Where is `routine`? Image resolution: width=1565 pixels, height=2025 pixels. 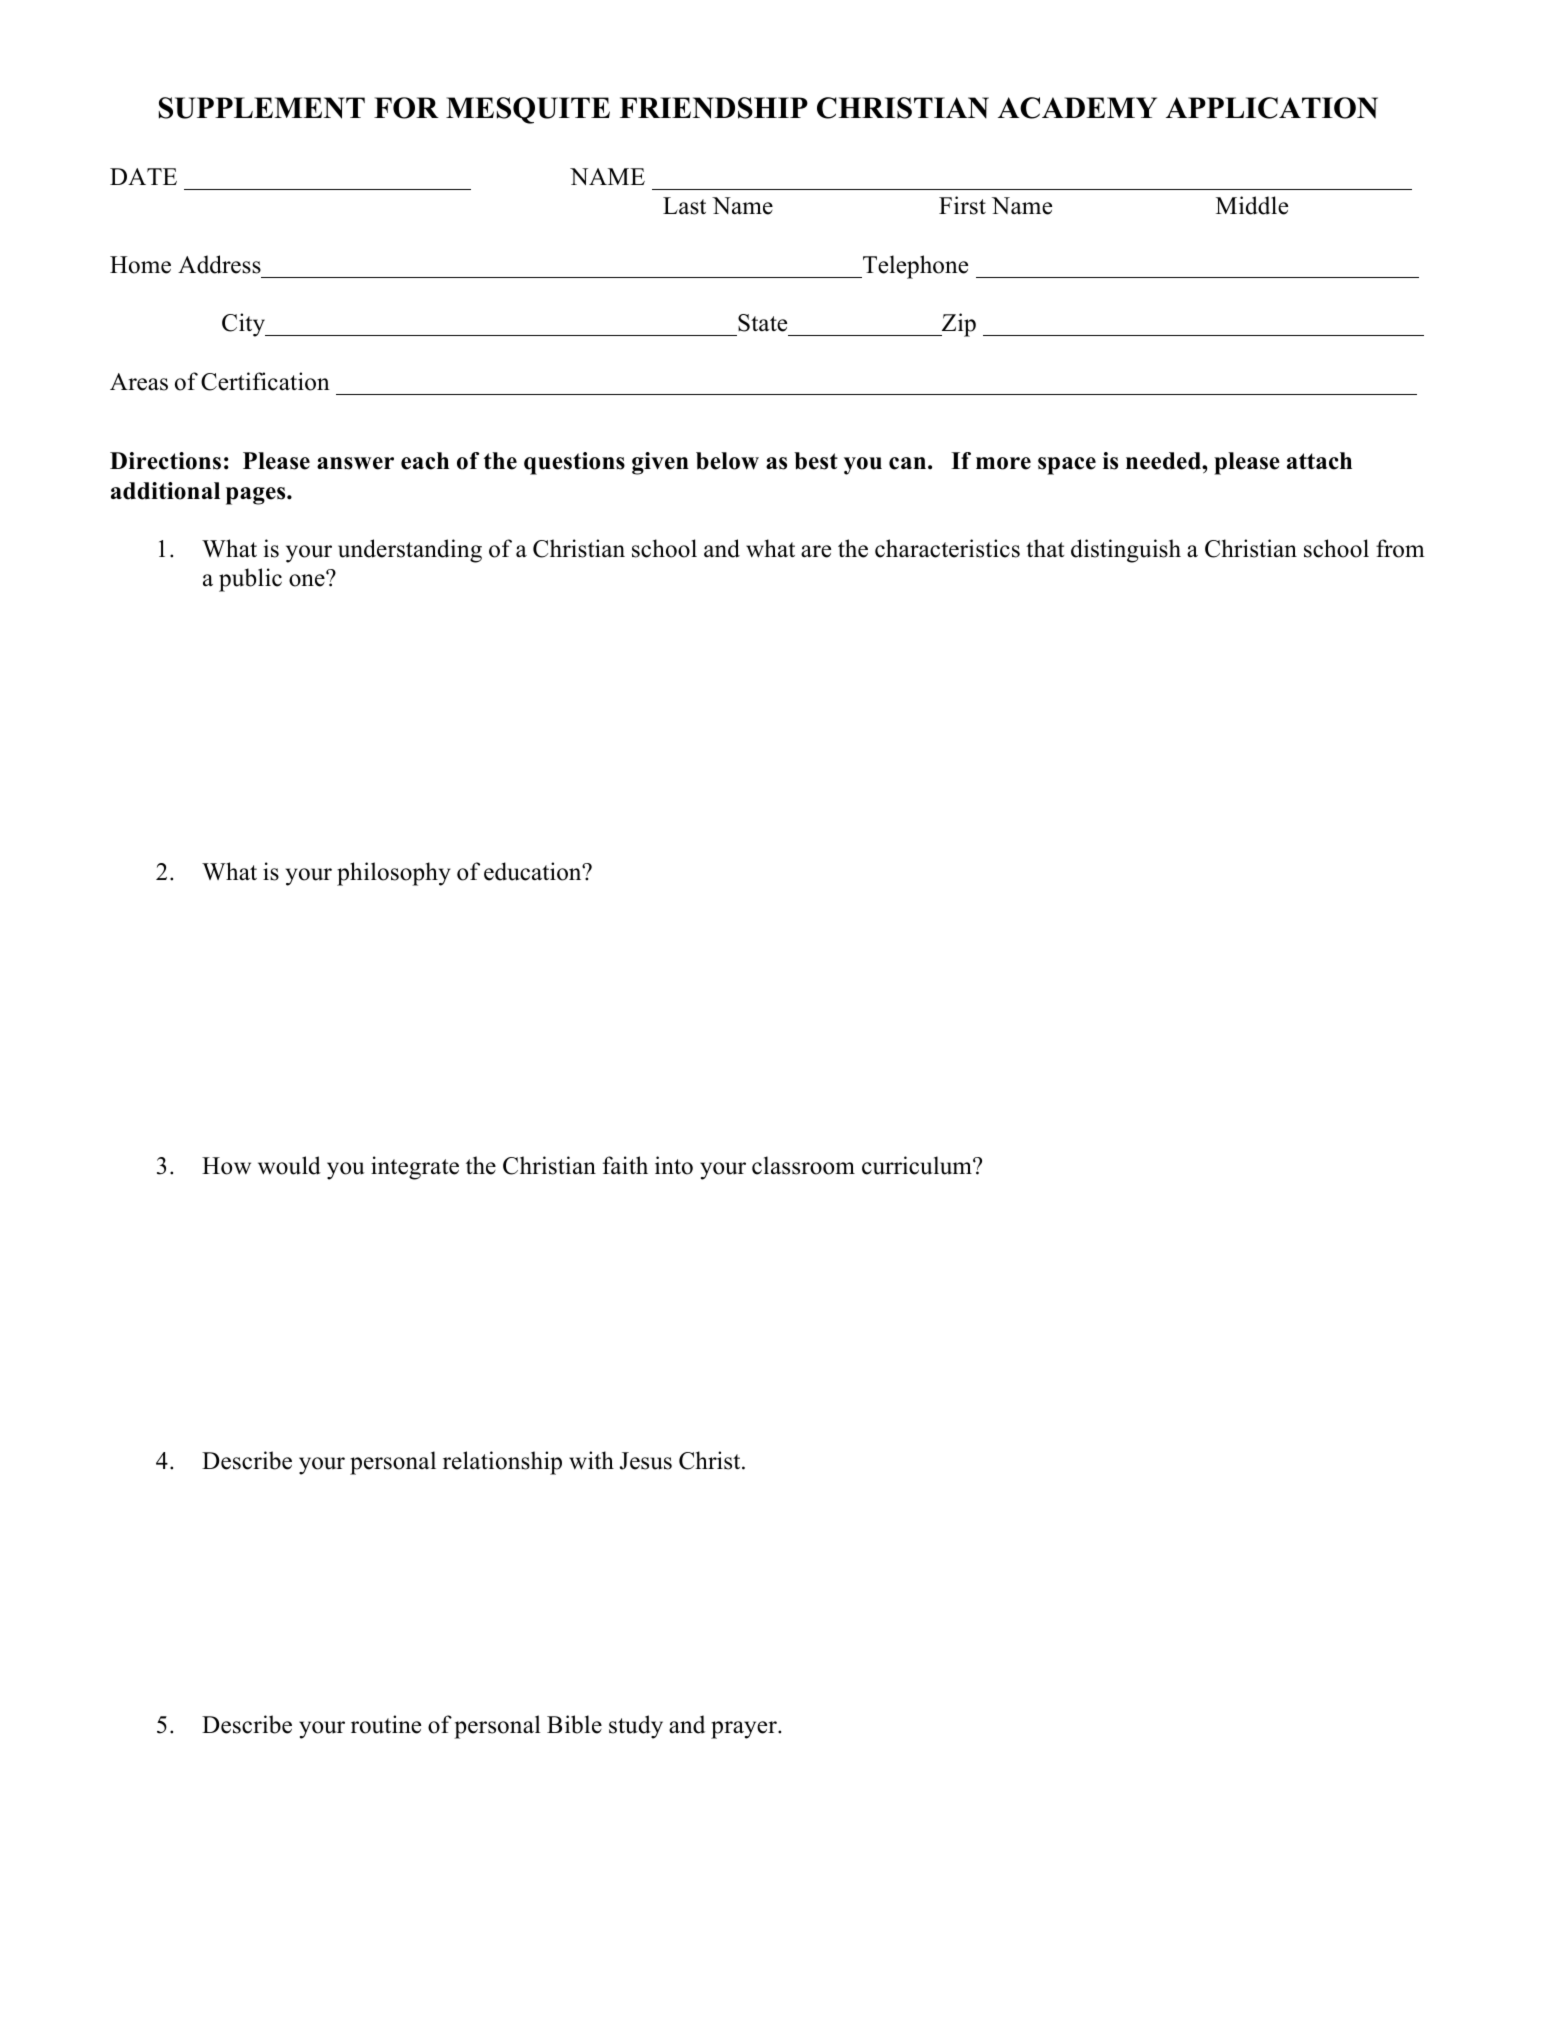
routine is located at coordinates (386, 1724).
